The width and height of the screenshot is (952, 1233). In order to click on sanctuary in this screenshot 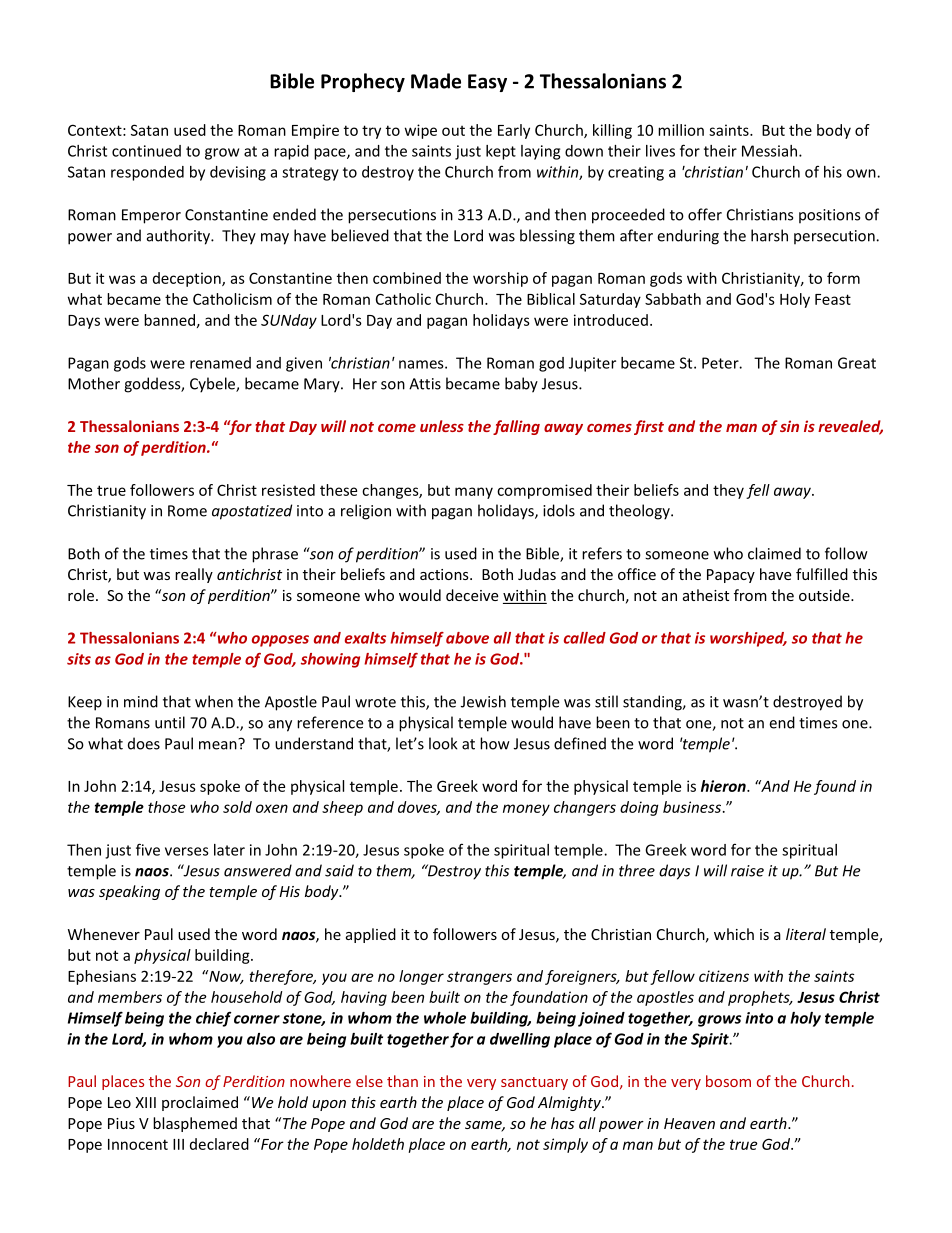, I will do `click(534, 1083)`.
